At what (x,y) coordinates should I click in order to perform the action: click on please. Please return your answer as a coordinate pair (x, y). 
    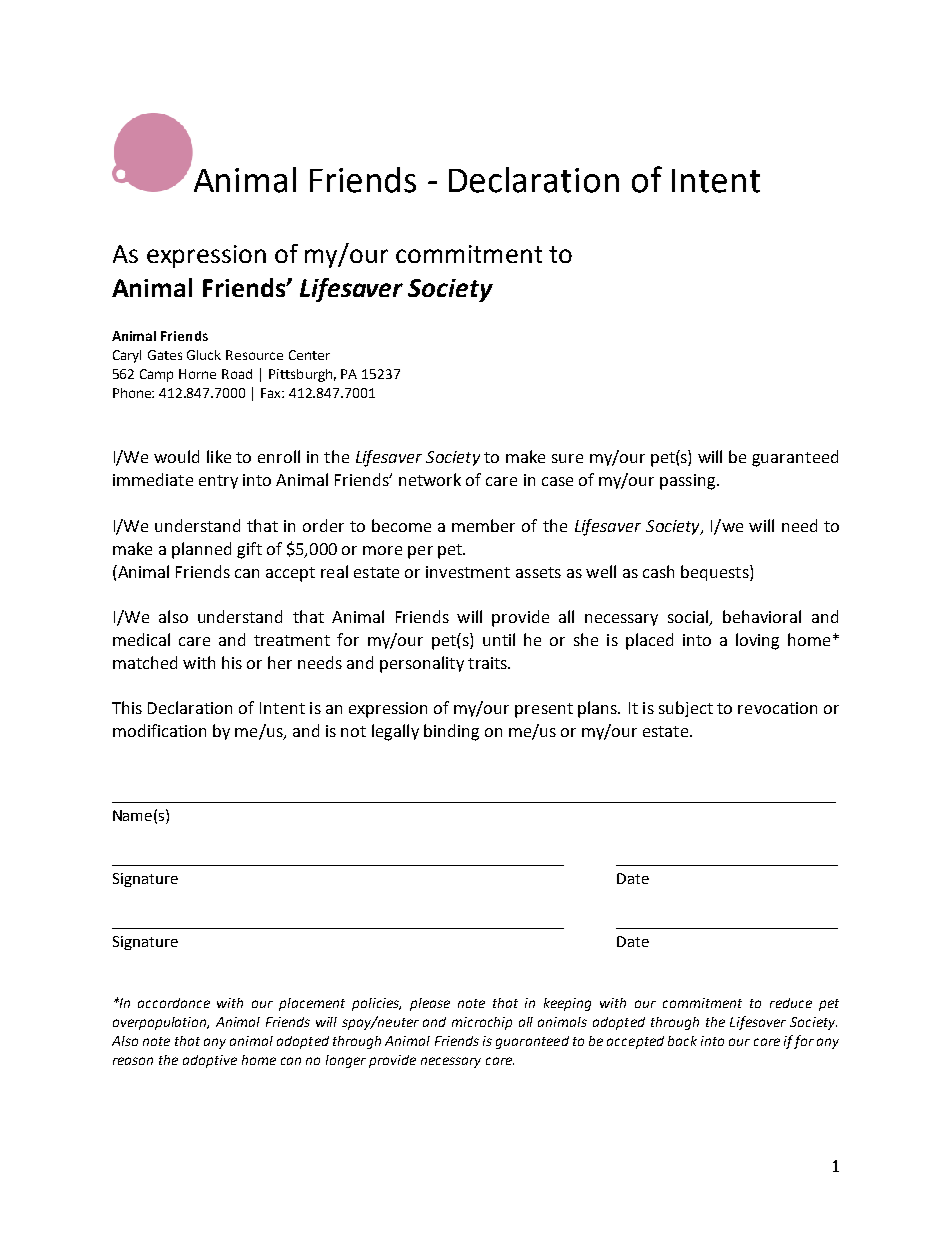
    Looking at the image, I should click on (430, 1004).
